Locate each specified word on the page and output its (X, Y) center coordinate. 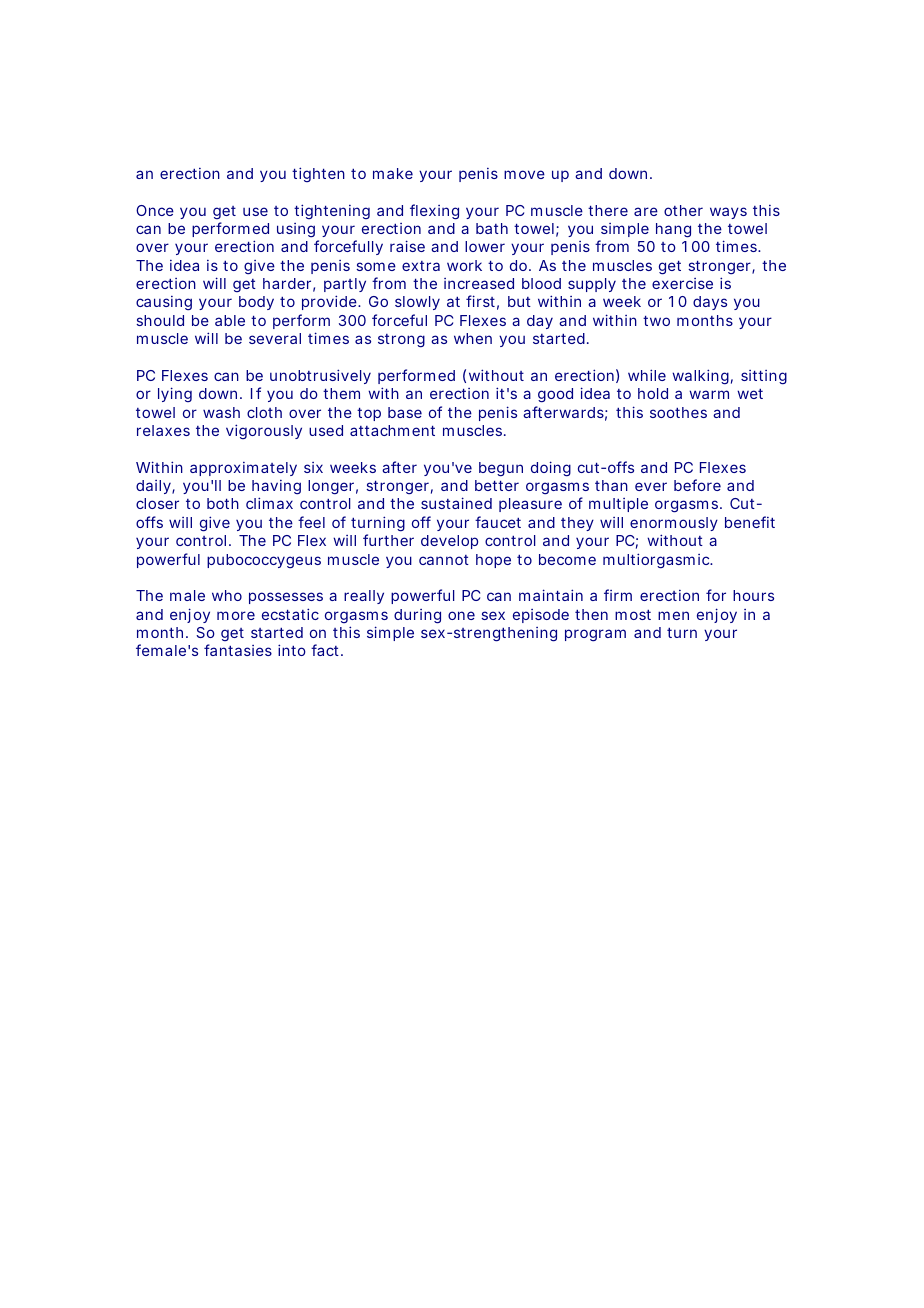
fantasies (238, 650)
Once (155, 210)
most (633, 614)
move (524, 174)
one (461, 615)
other (683, 210)
